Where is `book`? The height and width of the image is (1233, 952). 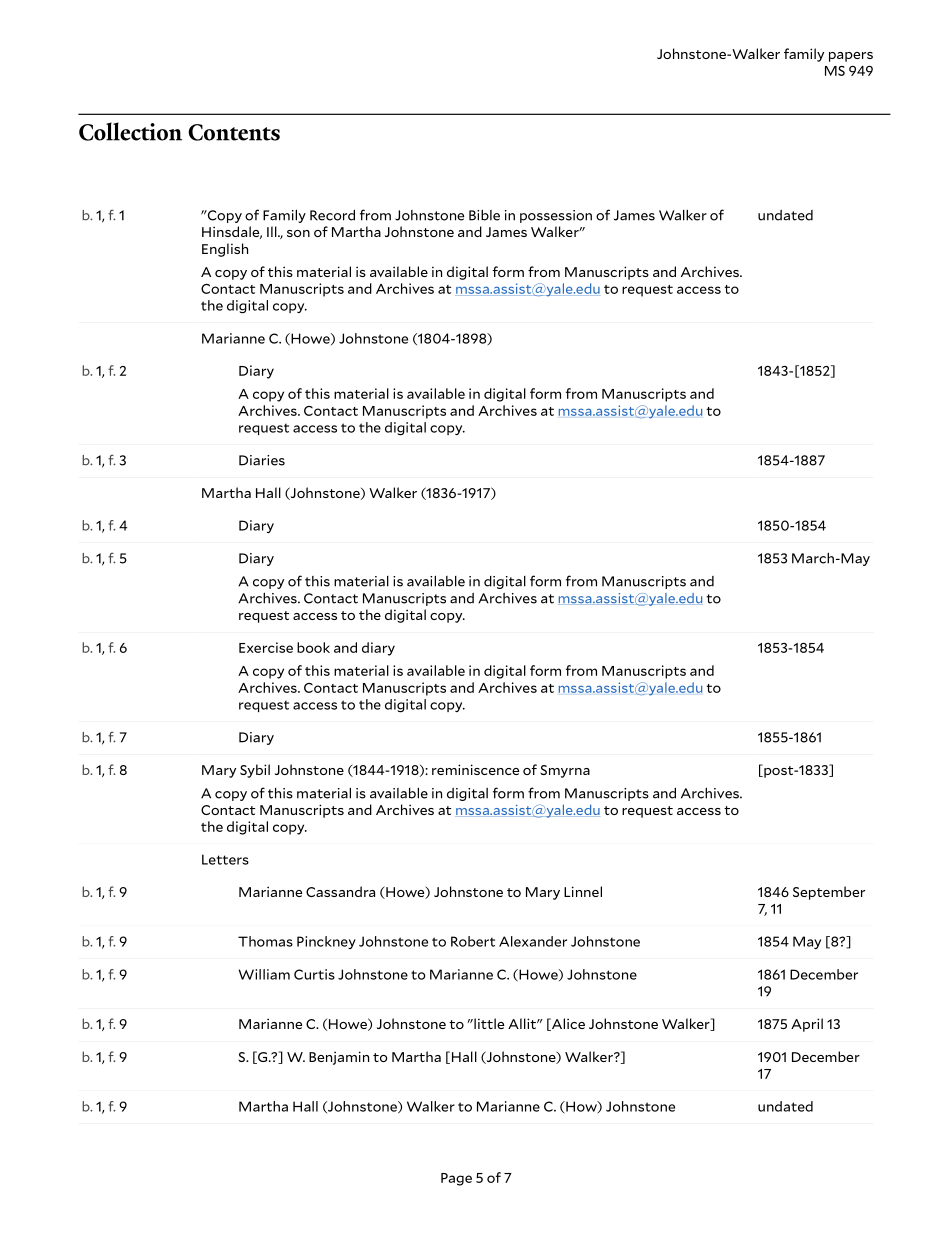
book is located at coordinates (313, 647).
